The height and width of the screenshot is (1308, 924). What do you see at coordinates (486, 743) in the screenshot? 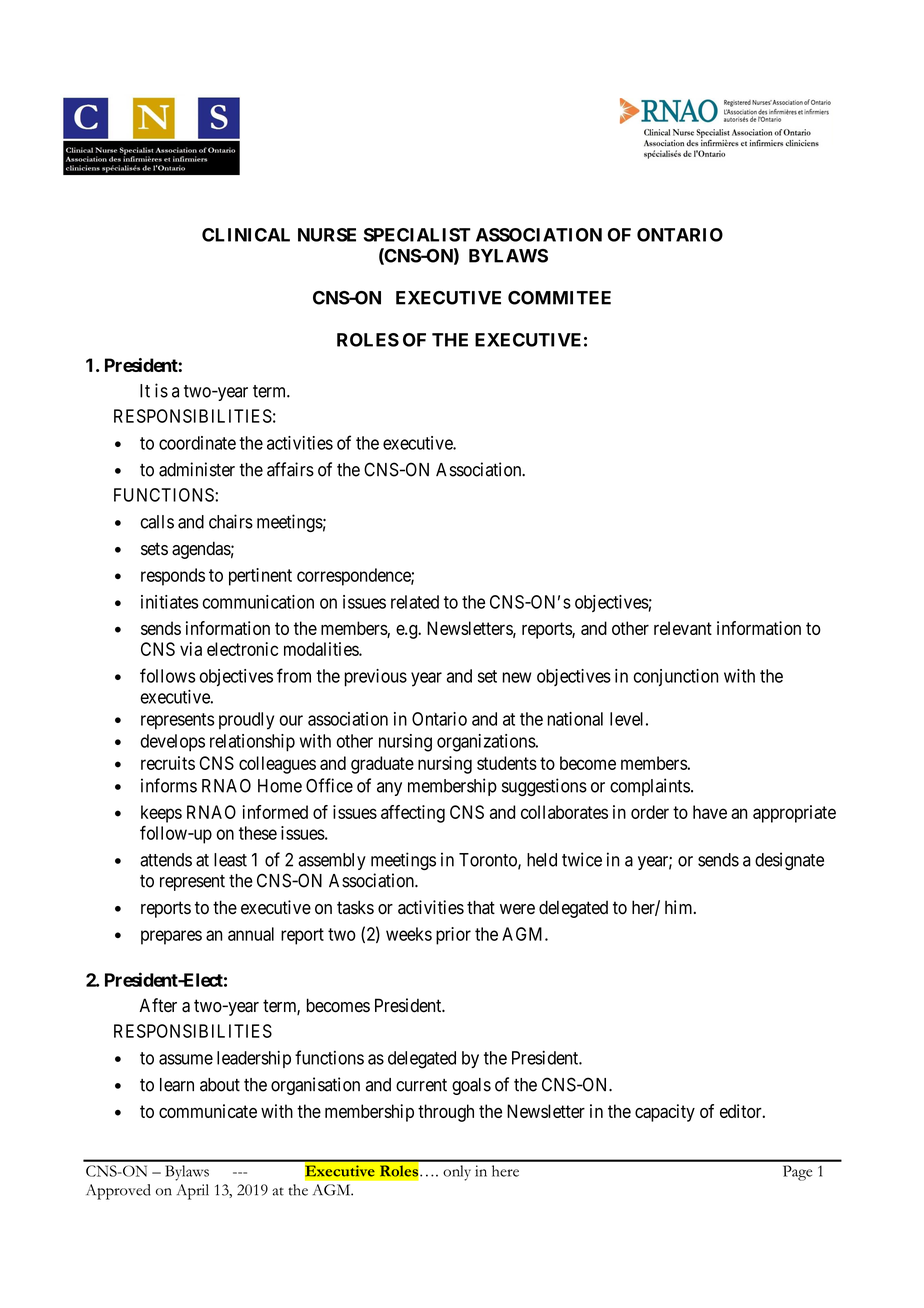
I see `organizations` at bounding box center [486, 743].
